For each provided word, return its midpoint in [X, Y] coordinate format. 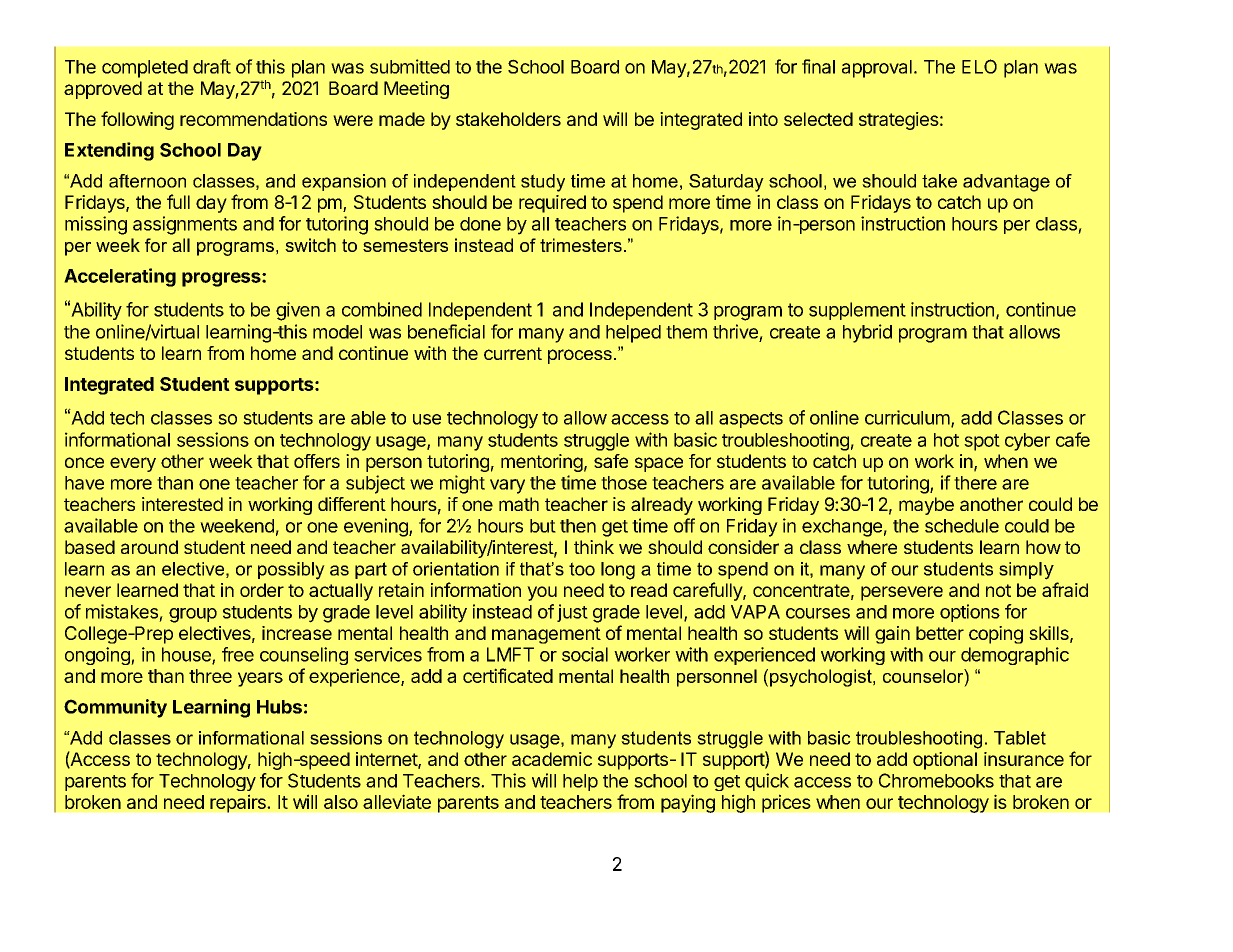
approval [877, 69]
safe [611, 461]
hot [946, 440]
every [133, 464]
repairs [239, 803]
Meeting [416, 90]
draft [212, 66]
